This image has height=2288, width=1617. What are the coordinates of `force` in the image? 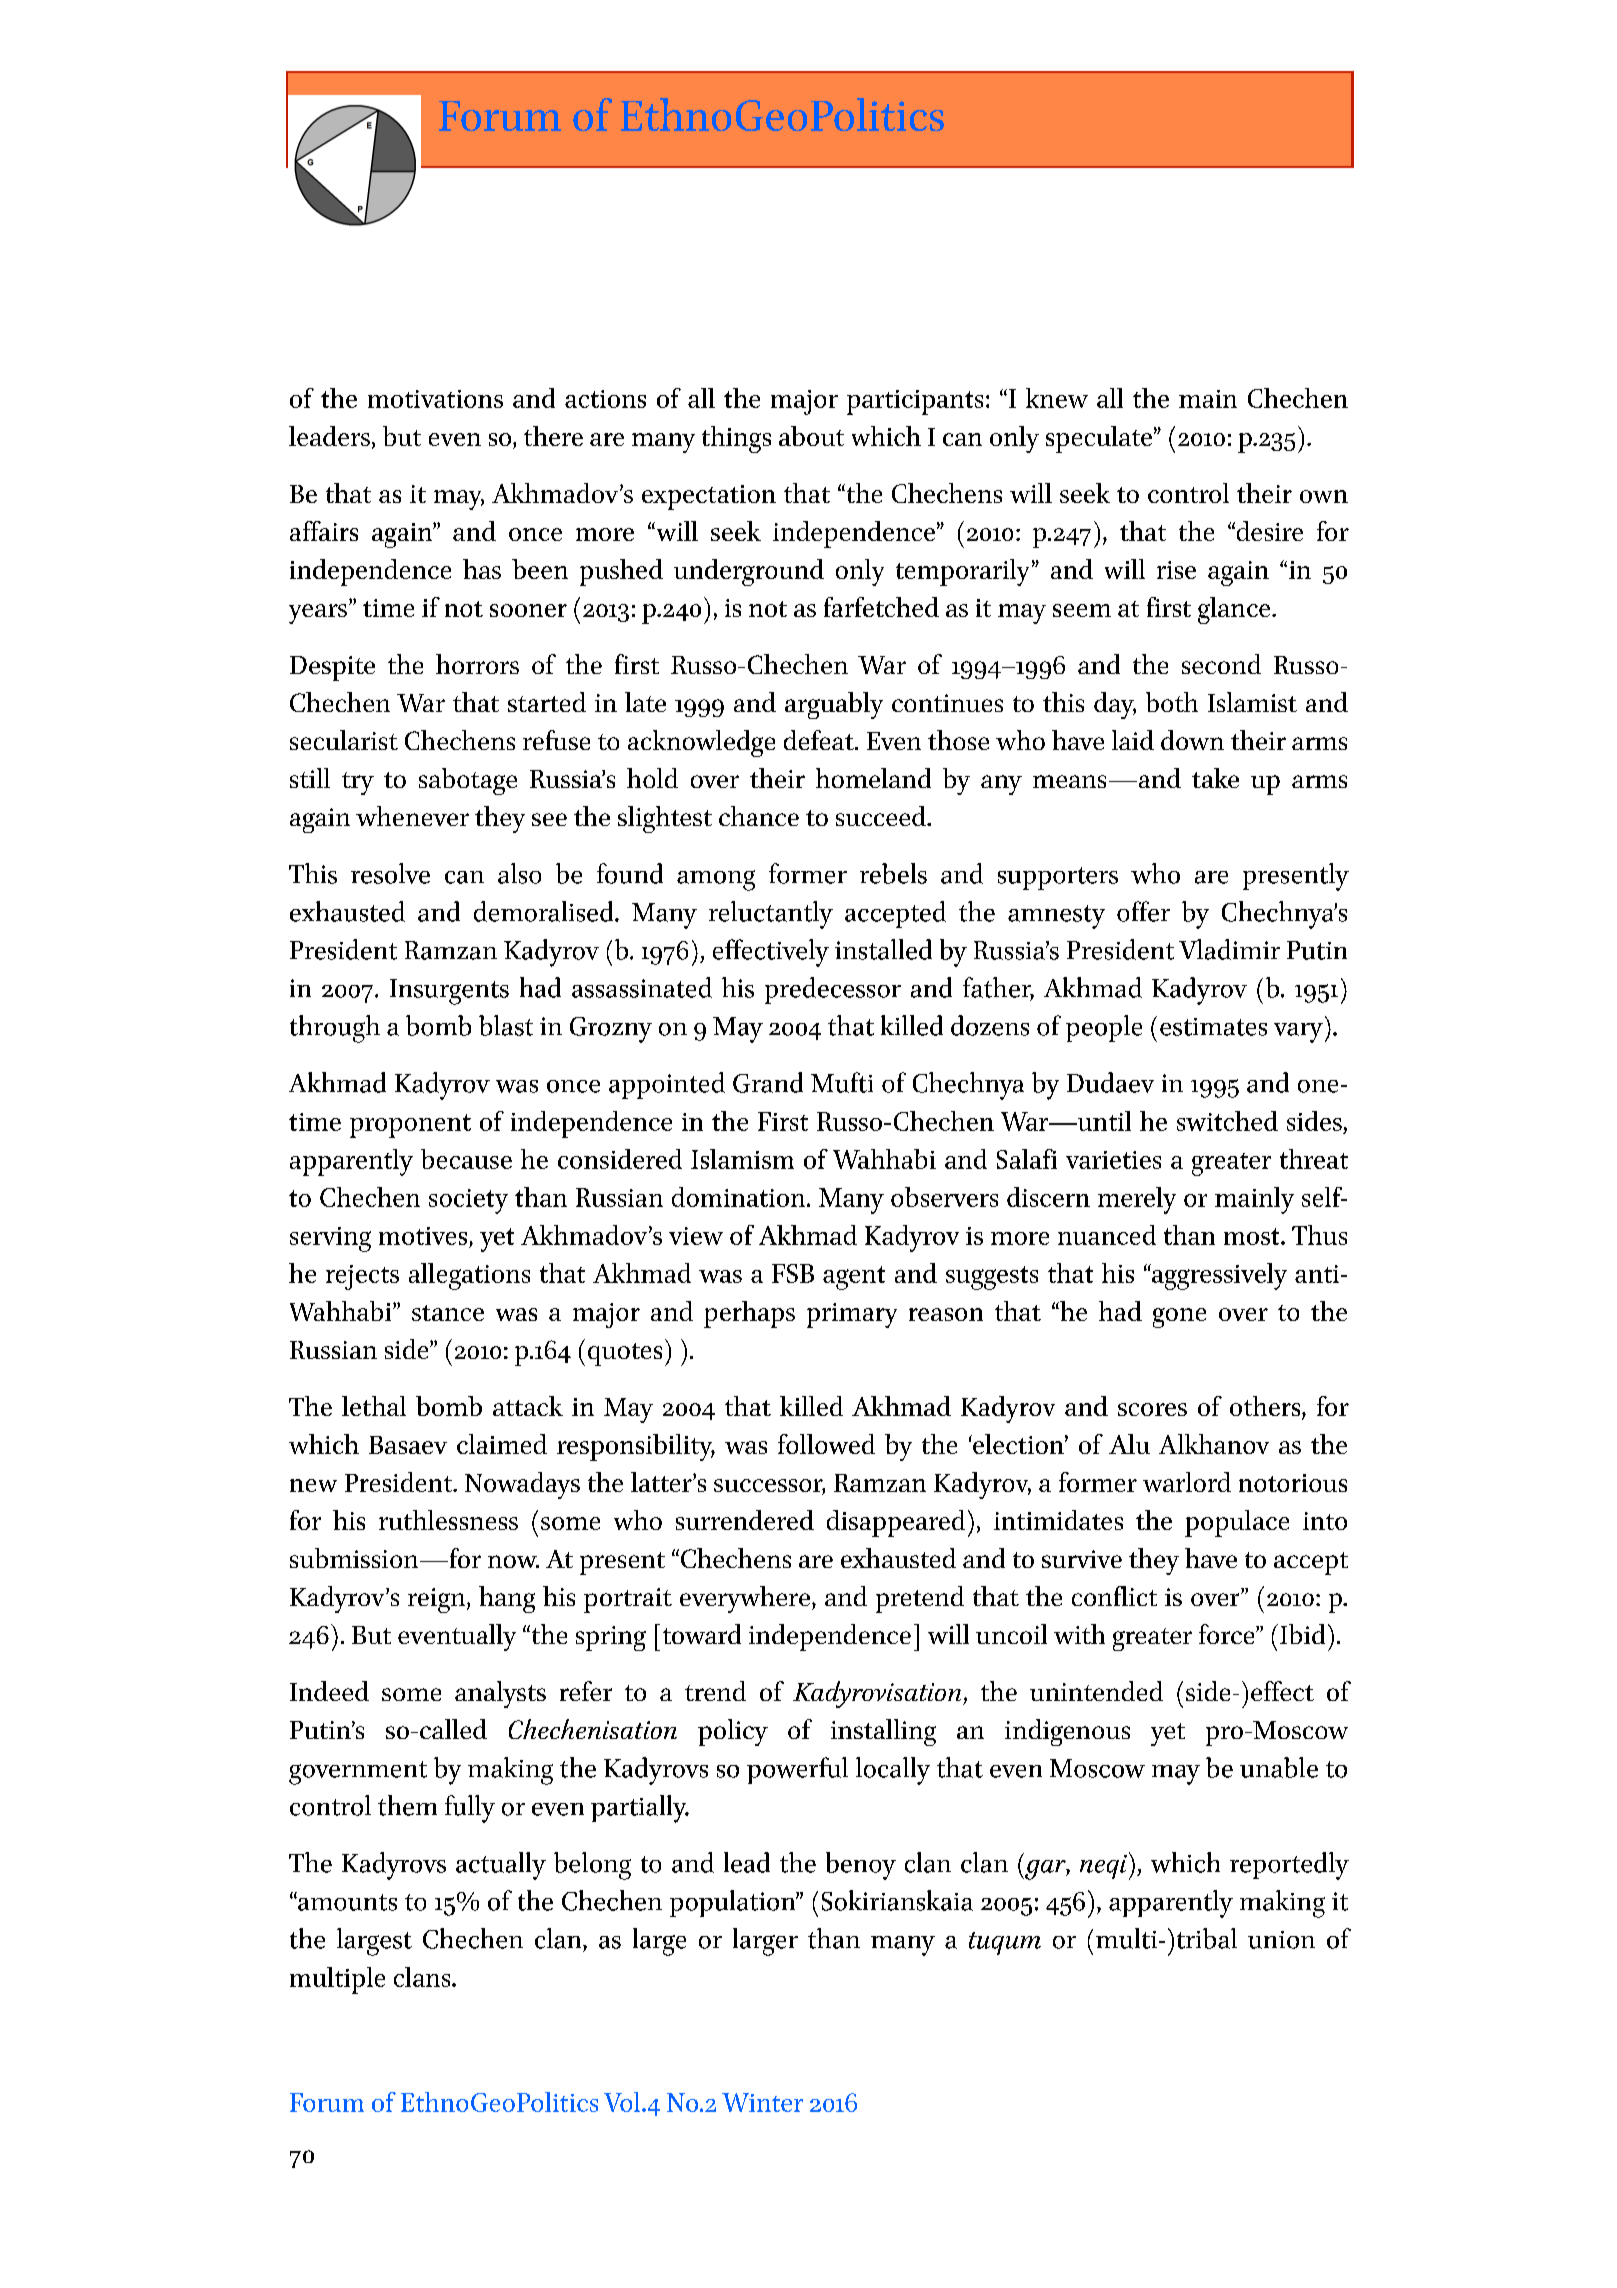 It's located at (1228, 1634).
